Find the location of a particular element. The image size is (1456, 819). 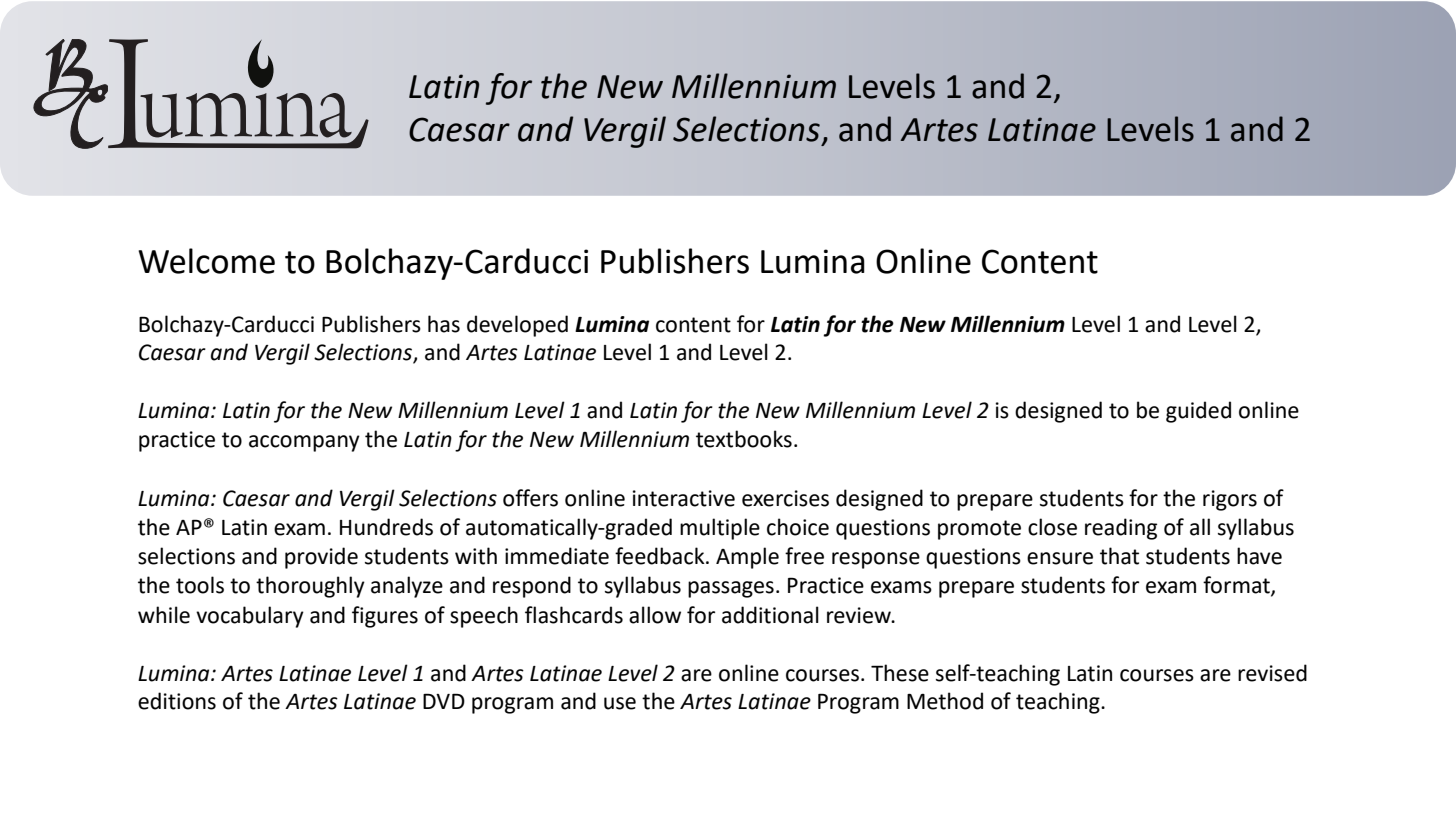

textbooks is located at coordinates (744, 439).
